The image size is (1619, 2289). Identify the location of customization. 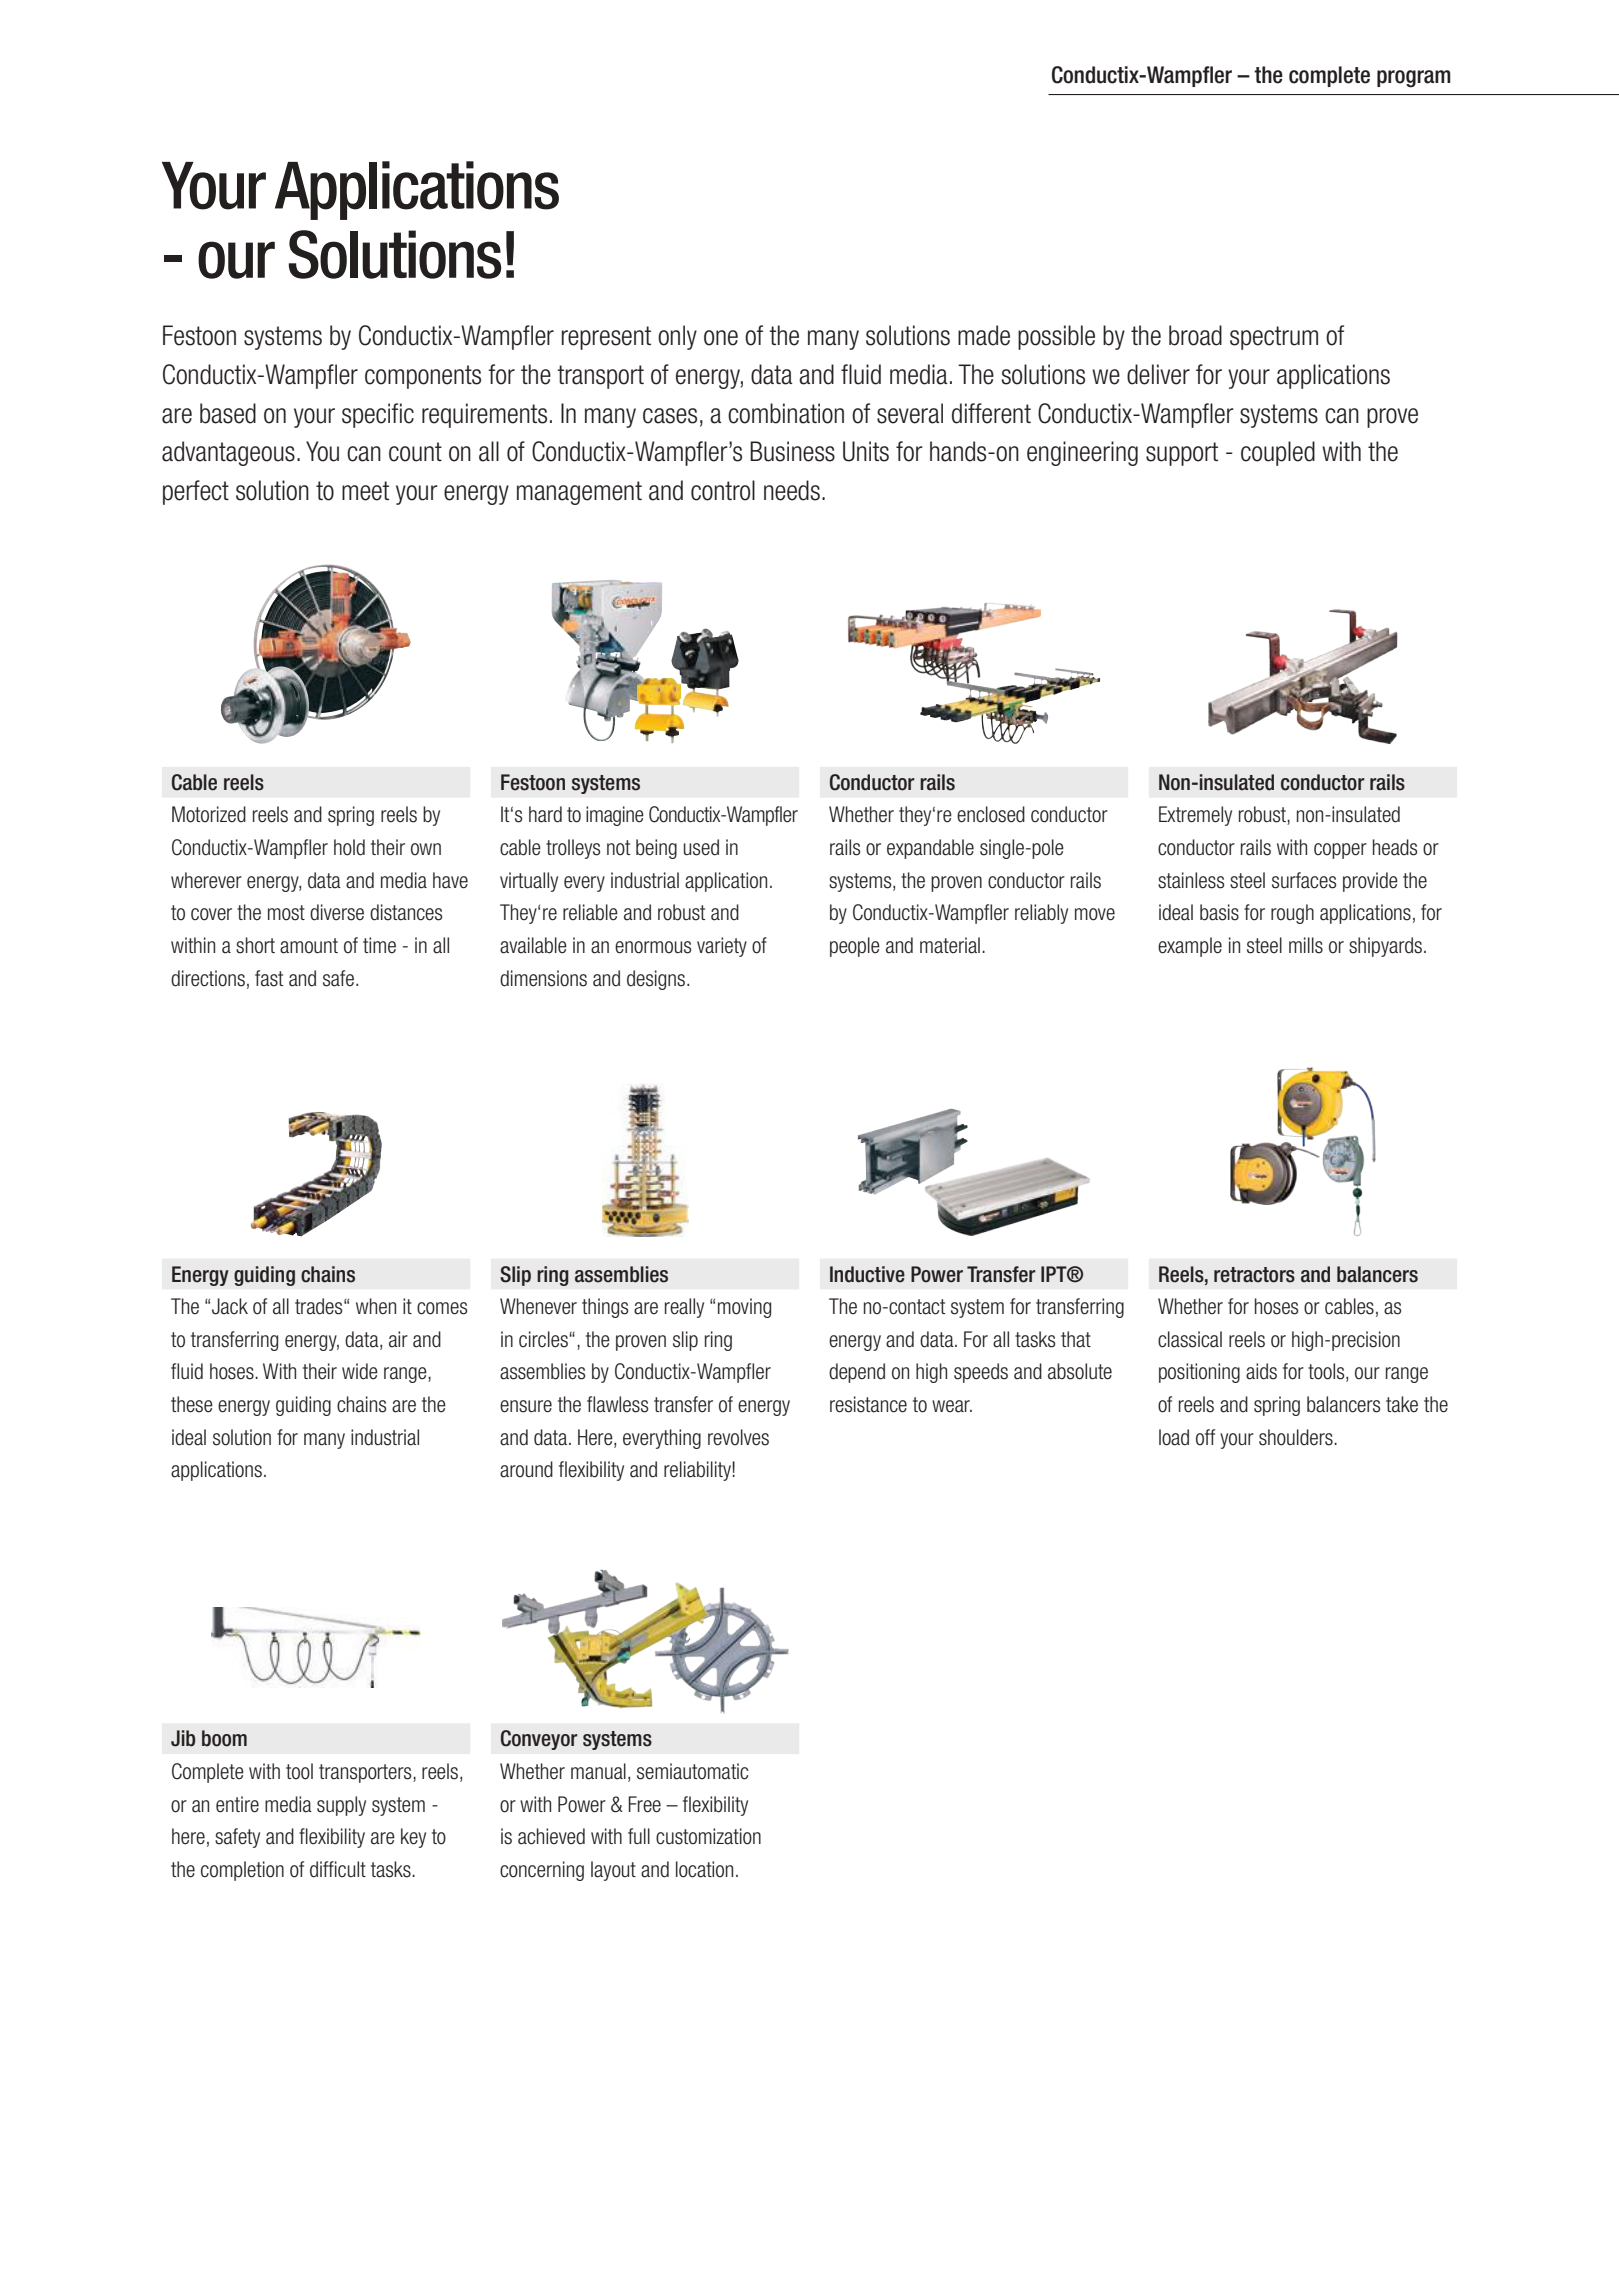
(708, 1836).
